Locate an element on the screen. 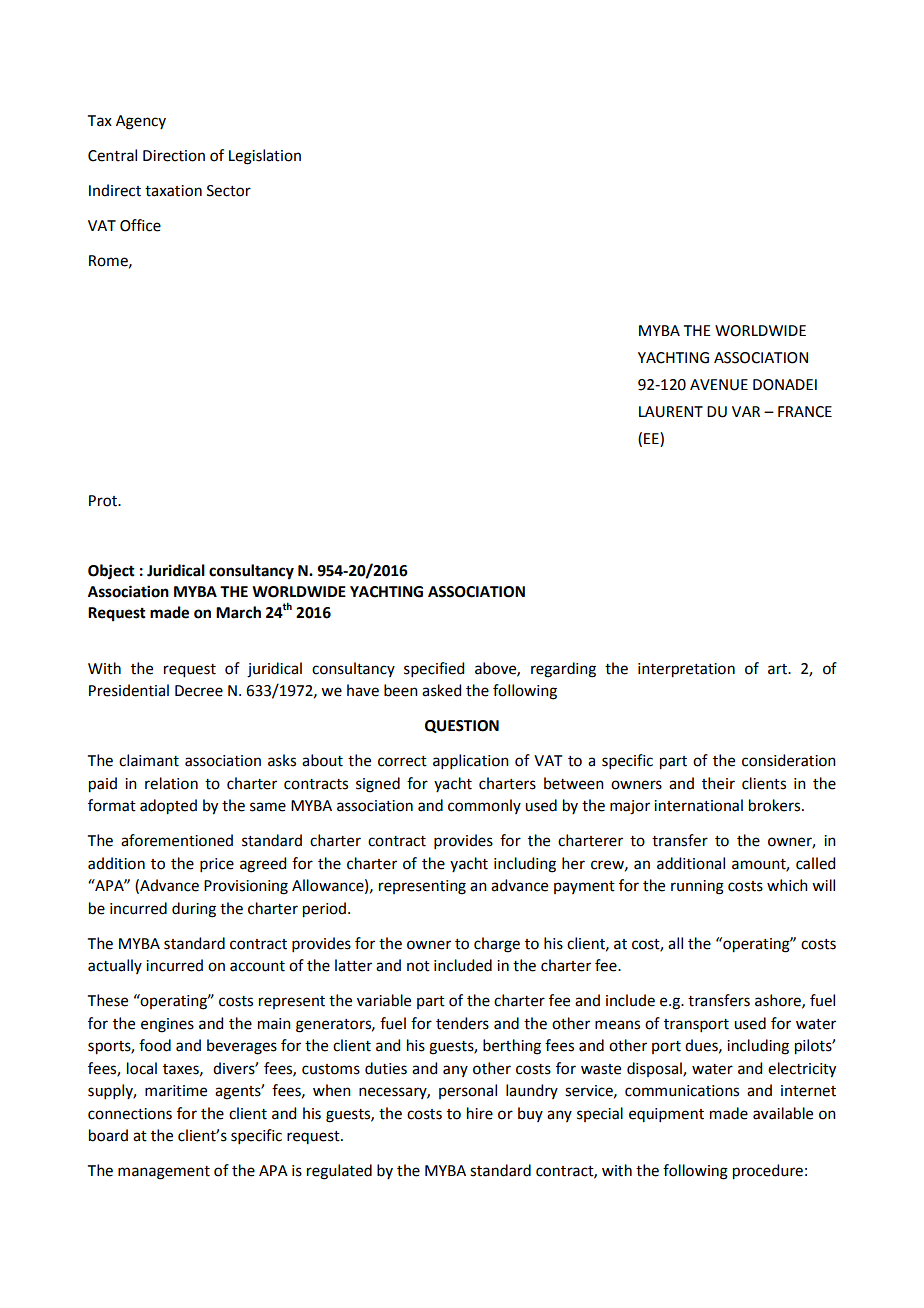 This screenshot has height=1308, width=924. FRANCE is located at coordinates (805, 412).
